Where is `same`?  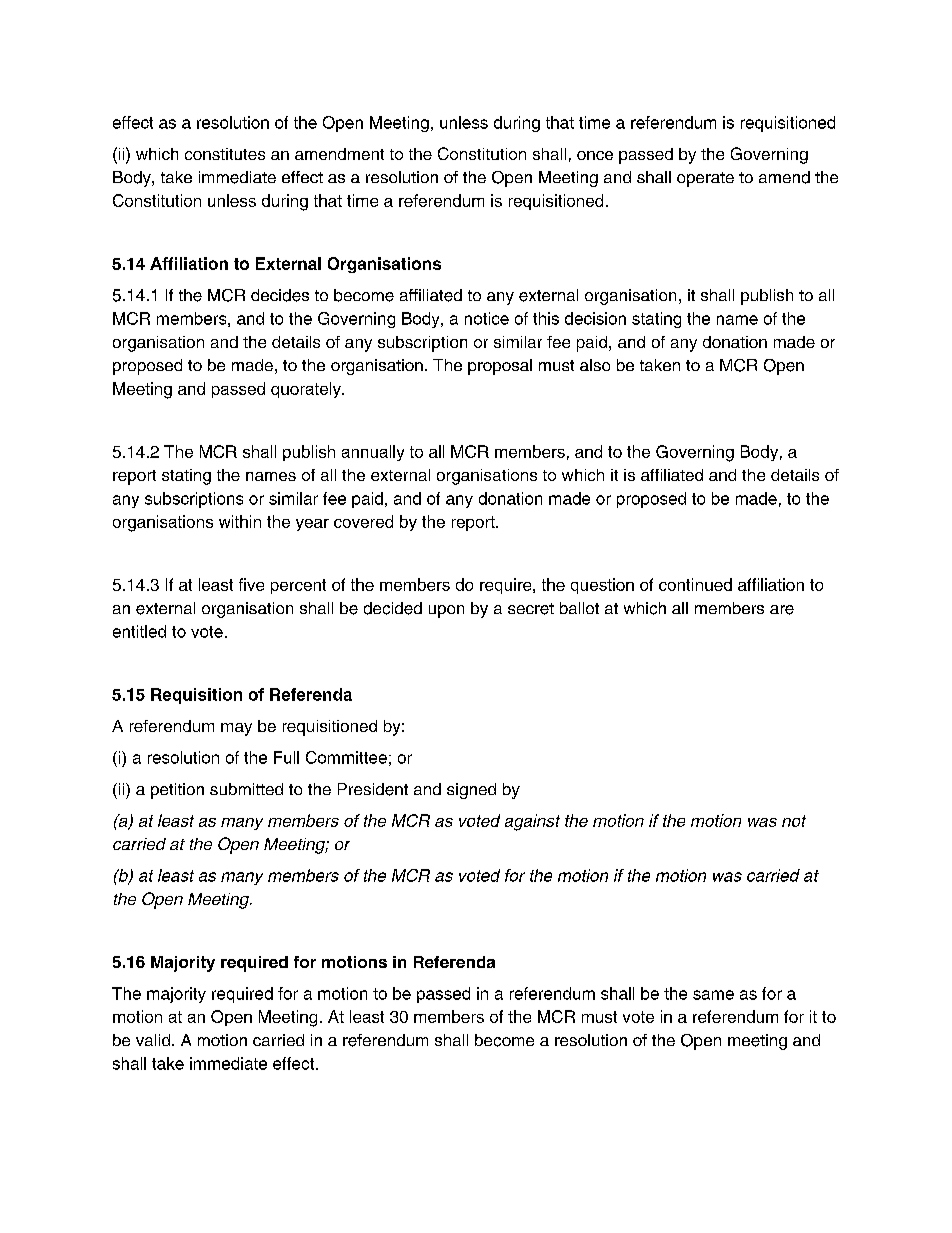 same is located at coordinates (713, 995).
